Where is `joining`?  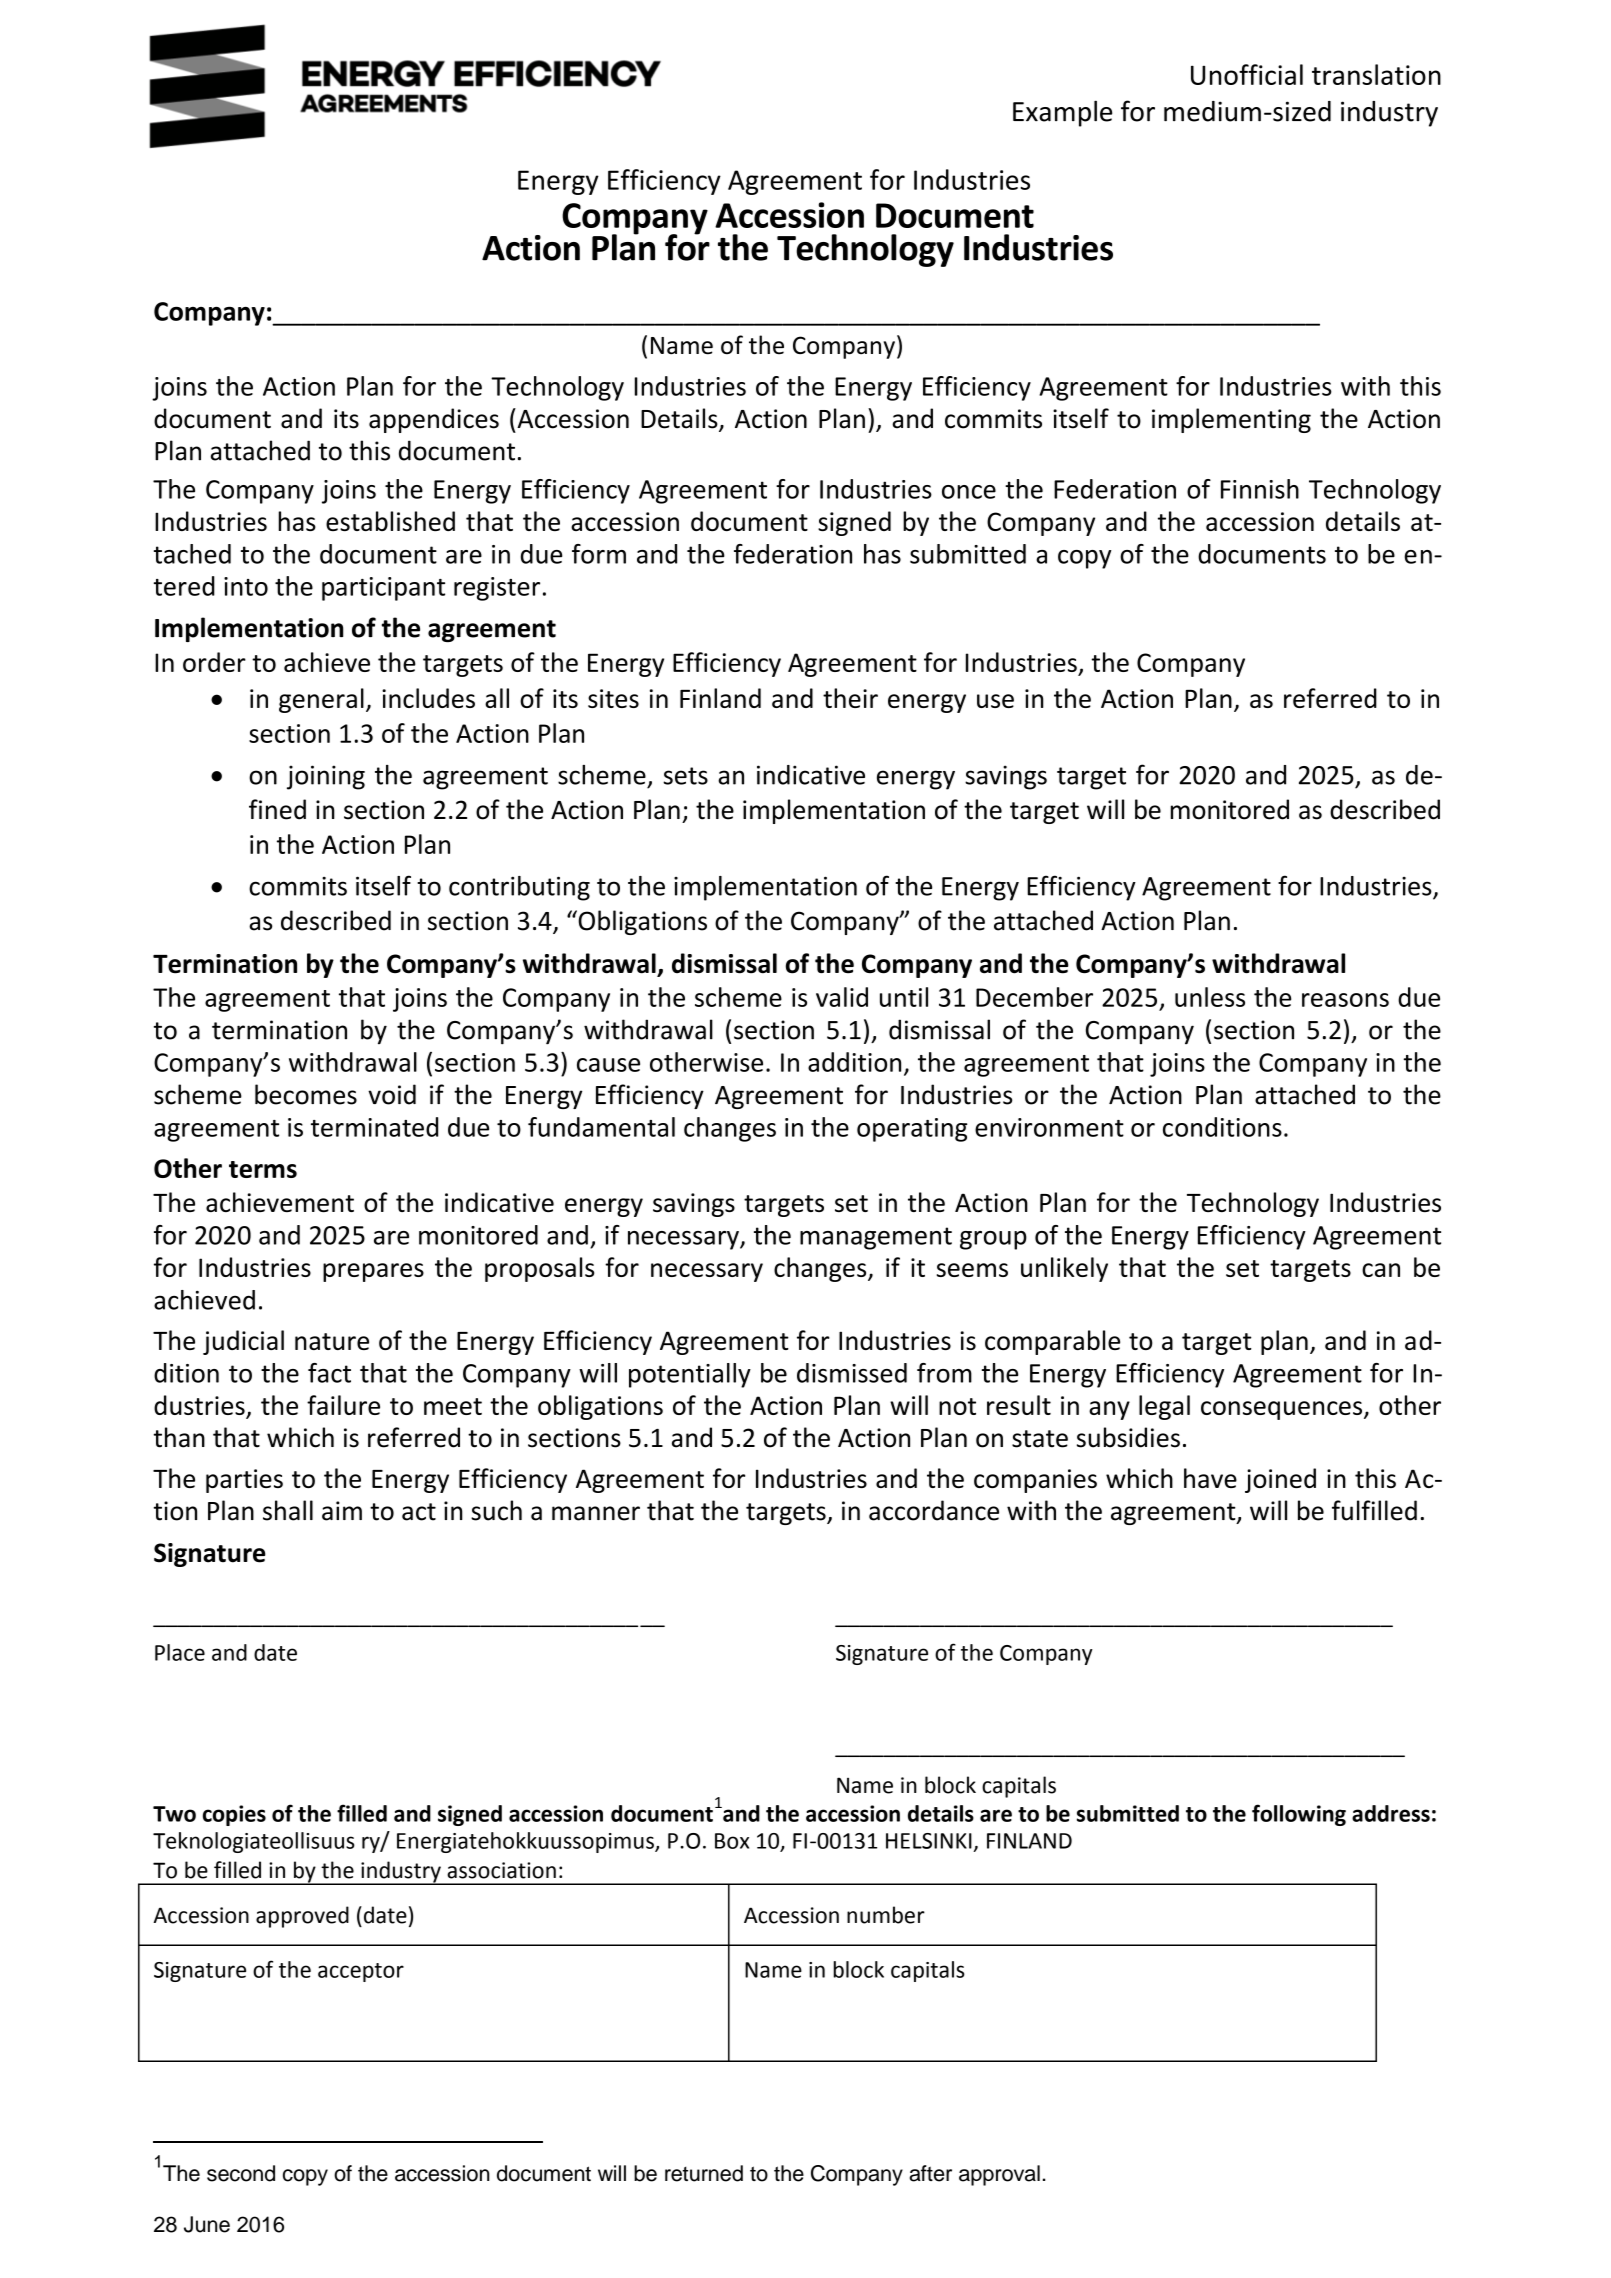 joining is located at coordinates (326, 777).
